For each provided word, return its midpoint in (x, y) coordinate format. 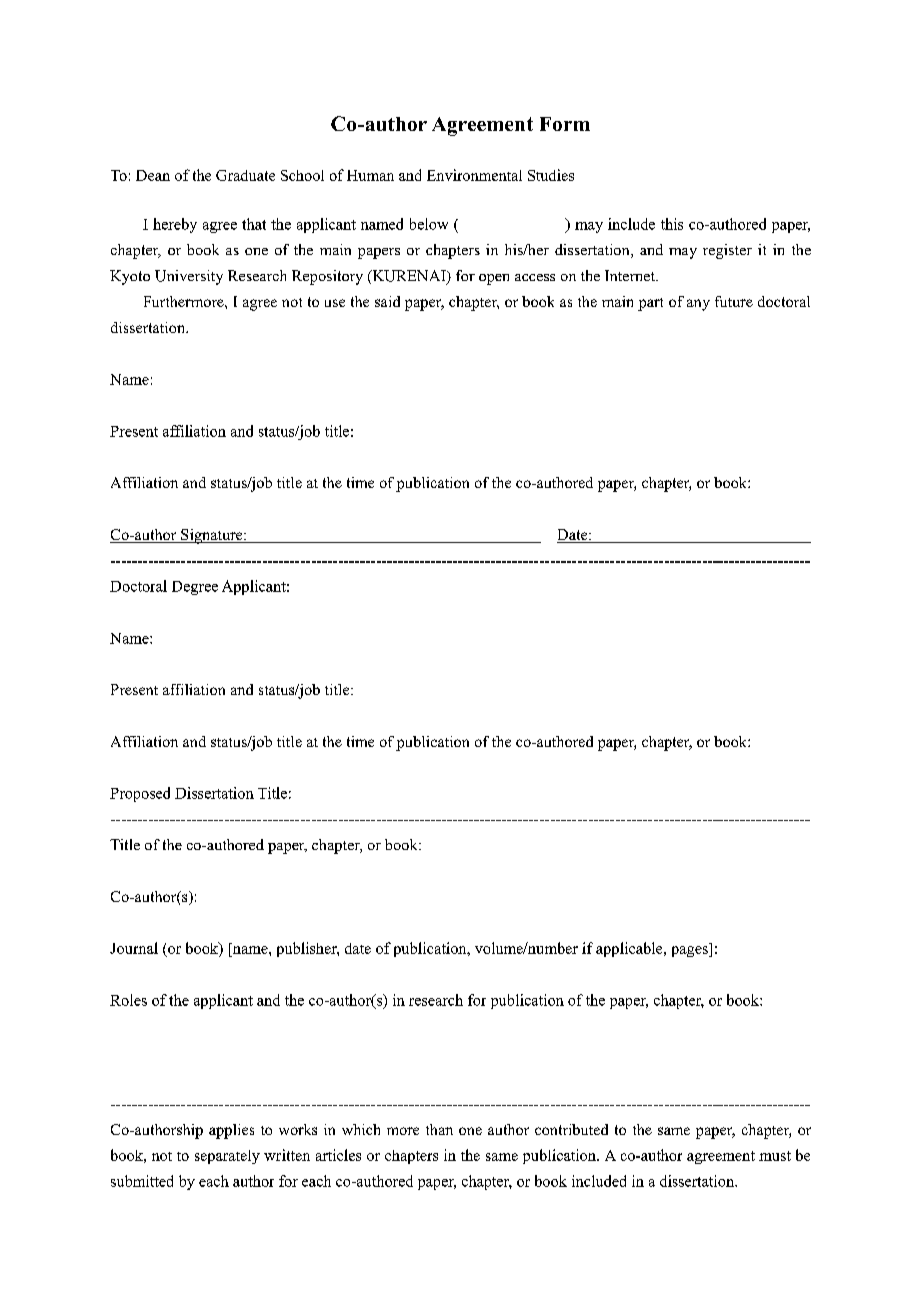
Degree (195, 588)
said (387, 301)
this (672, 224)
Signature (212, 536)
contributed (571, 1129)
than (439, 1129)
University (189, 277)
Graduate (245, 175)
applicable (630, 949)
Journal (134, 948)
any (698, 305)
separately (227, 1157)
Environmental (474, 175)
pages (691, 951)
